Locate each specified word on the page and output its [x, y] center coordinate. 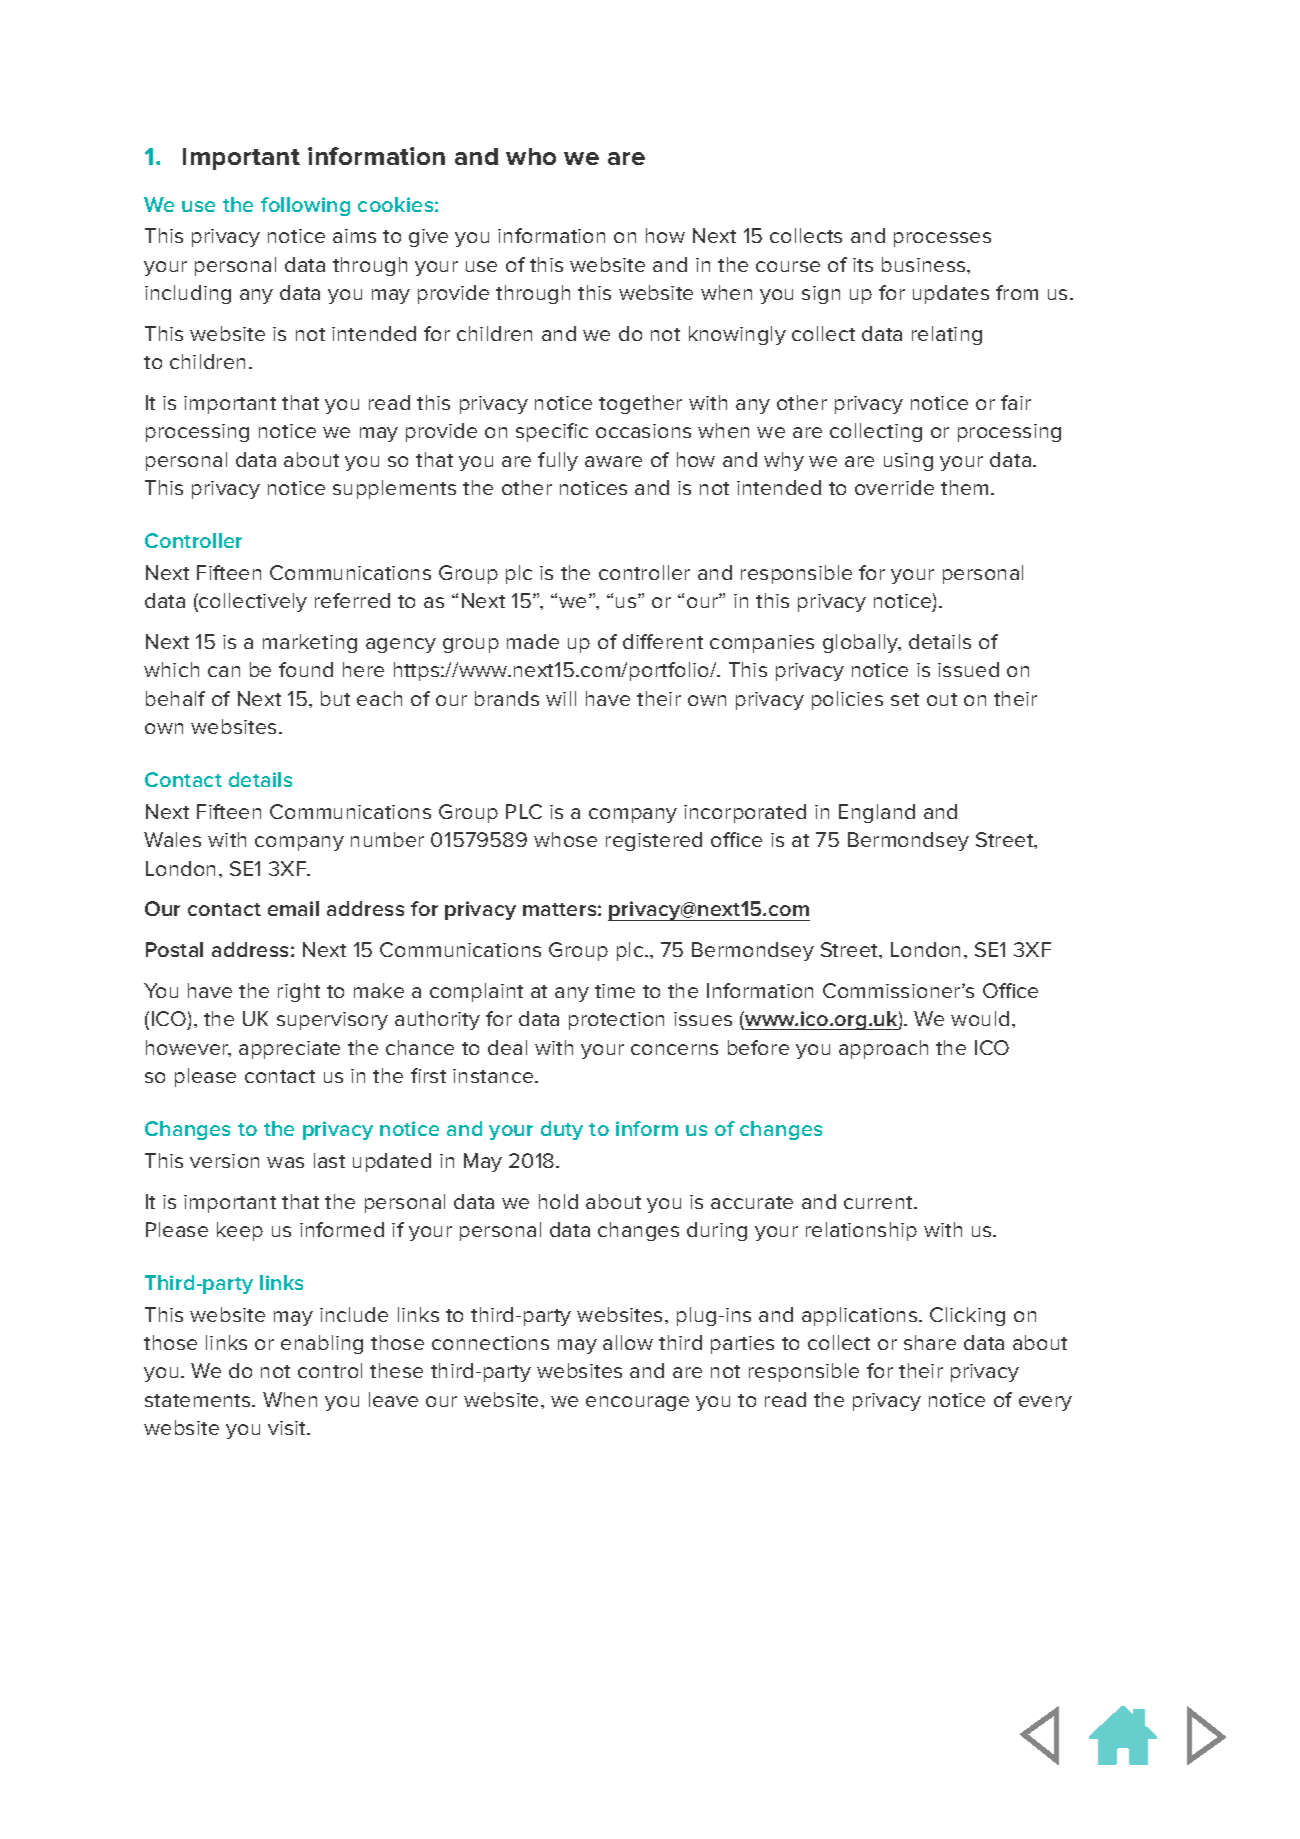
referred [352, 600]
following [305, 206]
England [877, 813]
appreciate [289, 1050]
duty [562, 1130]
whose [565, 839]
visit [288, 1428]
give [428, 238]
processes [942, 239]
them [964, 487]
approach [883, 1049]
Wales [172, 839]
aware [613, 461]
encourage [637, 1403]
